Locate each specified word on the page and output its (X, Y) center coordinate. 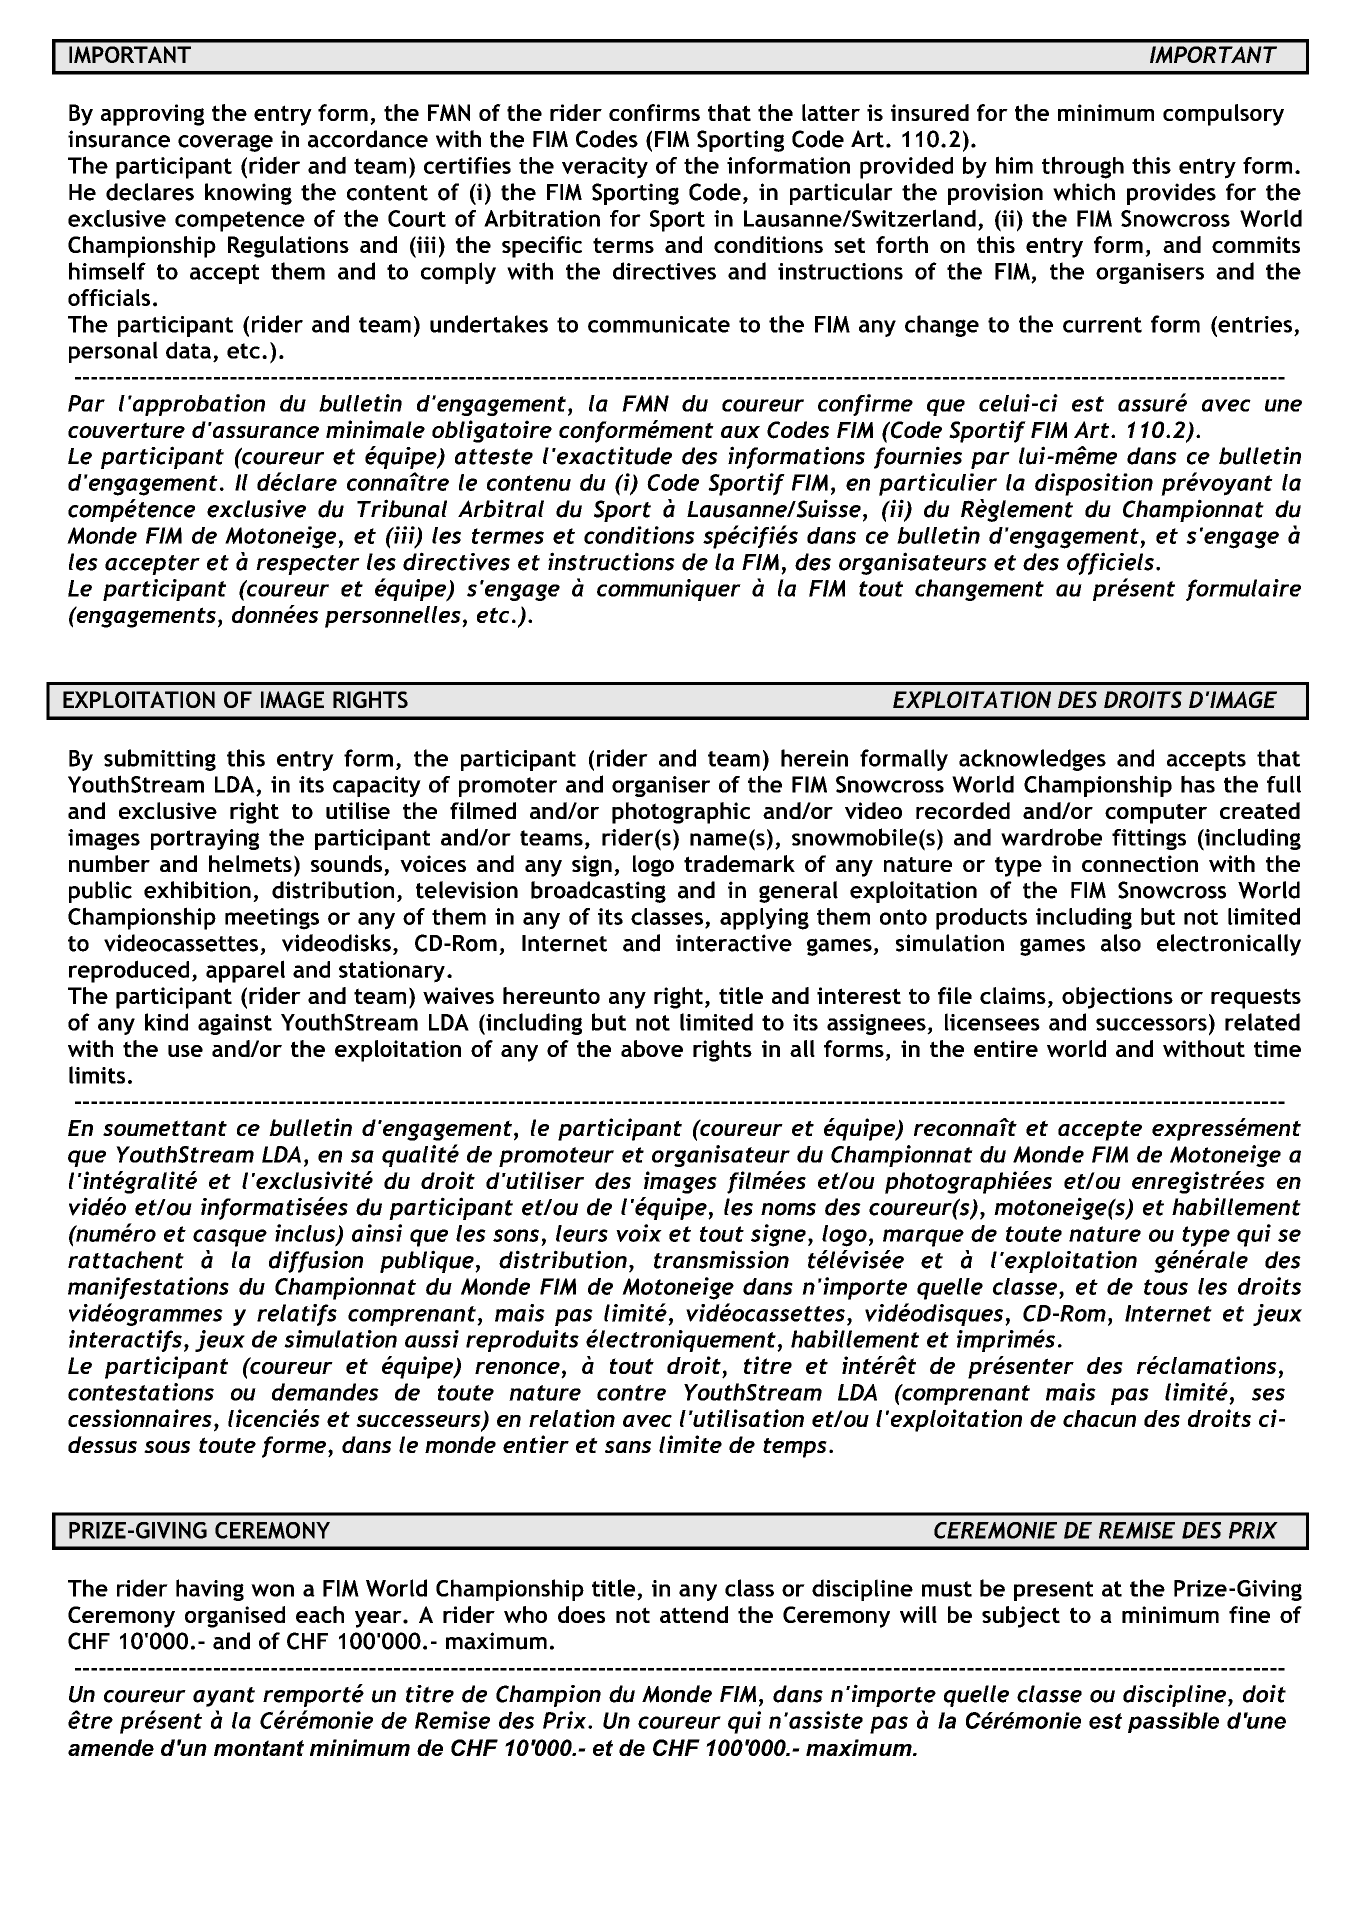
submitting (160, 760)
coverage (225, 143)
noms (788, 1209)
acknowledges (1032, 760)
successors (1151, 1024)
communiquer (669, 590)
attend (694, 1614)
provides (1171, 194)
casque (230, 1238)
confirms (654, 112)
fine (1249, 1614)
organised (235, 1617)
